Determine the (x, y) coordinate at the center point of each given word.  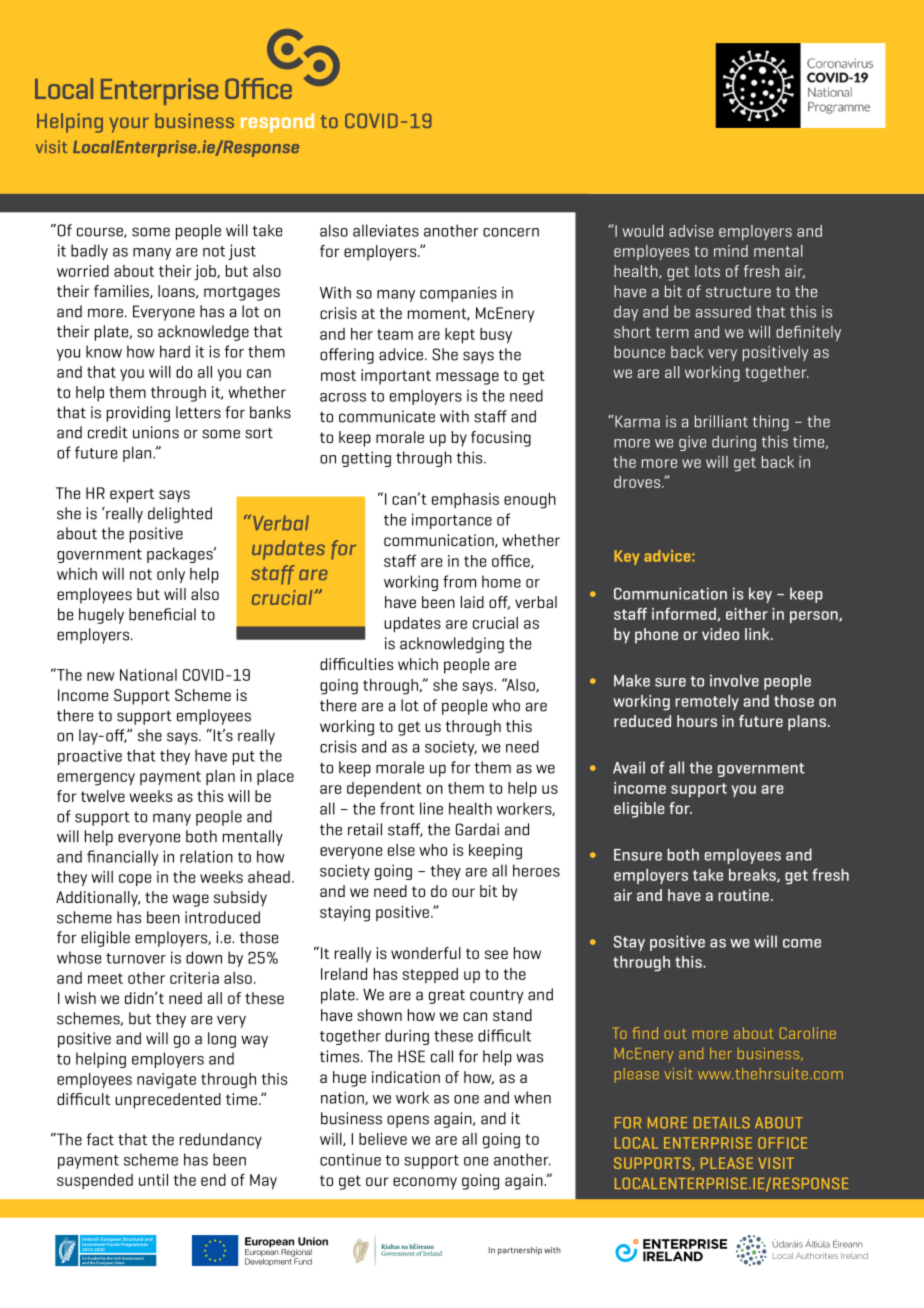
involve (734, 680)
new (101, 676)
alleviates (386, 230)
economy (425, 1183)
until (153, 1180)
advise (691, 231)
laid (472, 602)
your (129, 125)
